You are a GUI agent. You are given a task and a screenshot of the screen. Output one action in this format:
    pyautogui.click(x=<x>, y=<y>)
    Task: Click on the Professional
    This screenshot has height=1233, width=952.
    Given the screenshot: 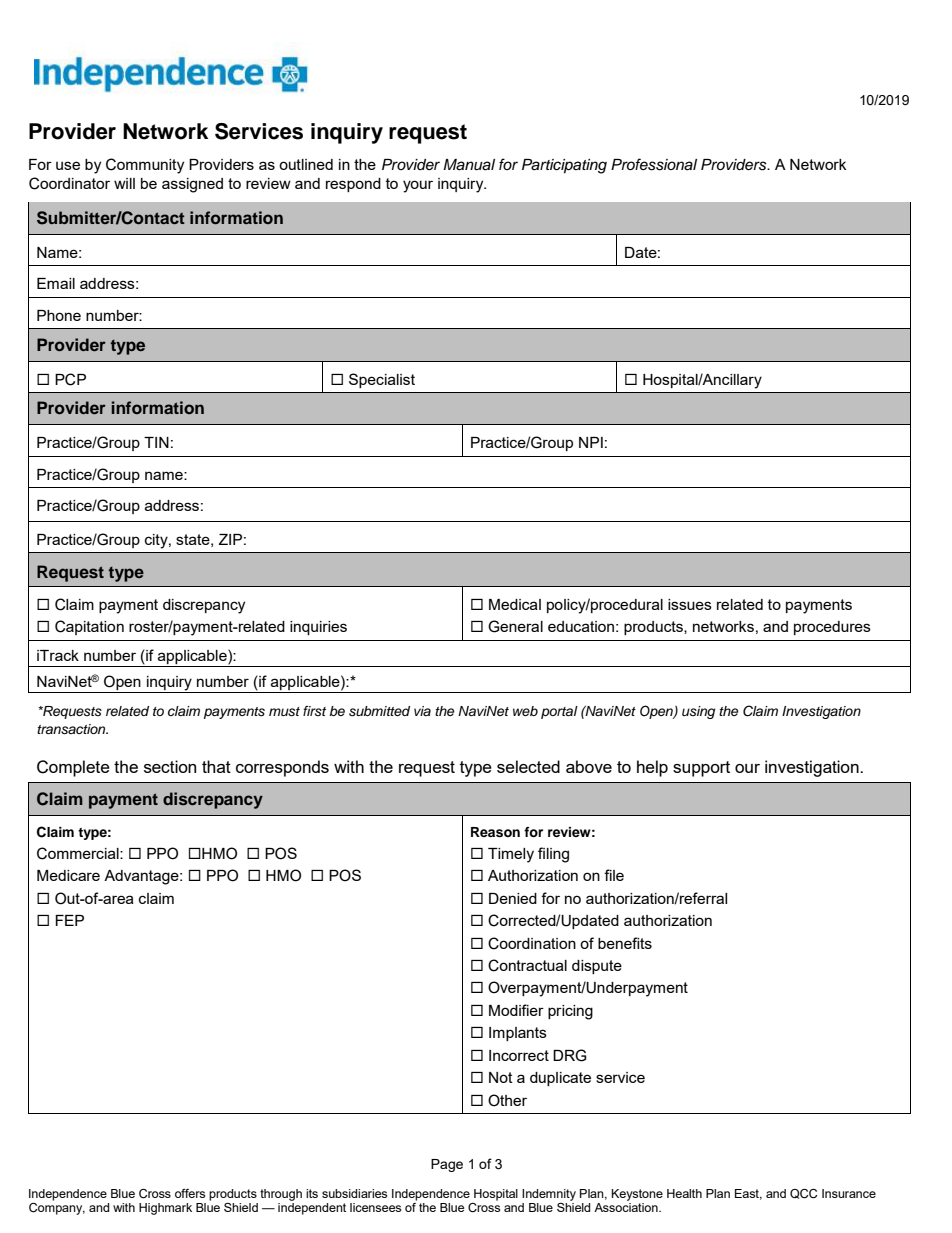 What is the action you would take?
    pyautogui.click(x=654, y=164)
